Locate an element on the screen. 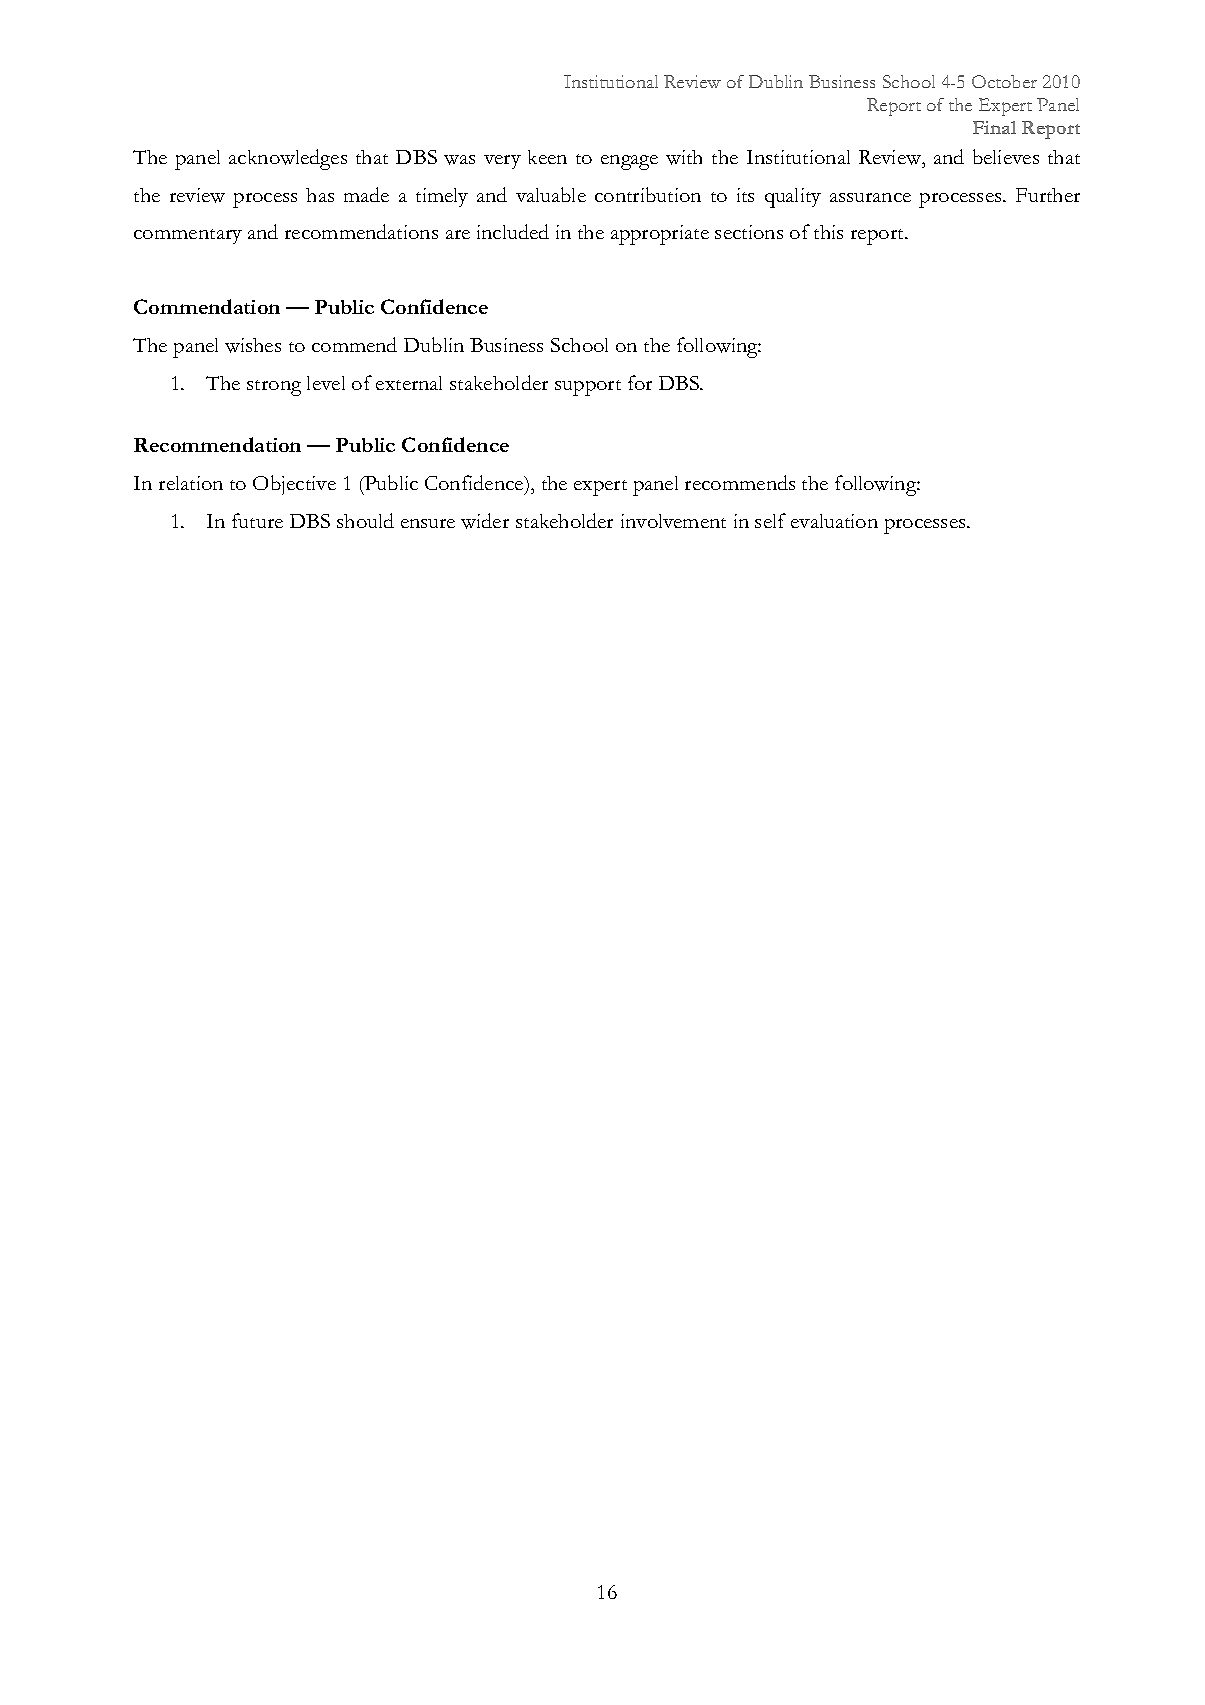  future is located at coordinates (257, 520).
